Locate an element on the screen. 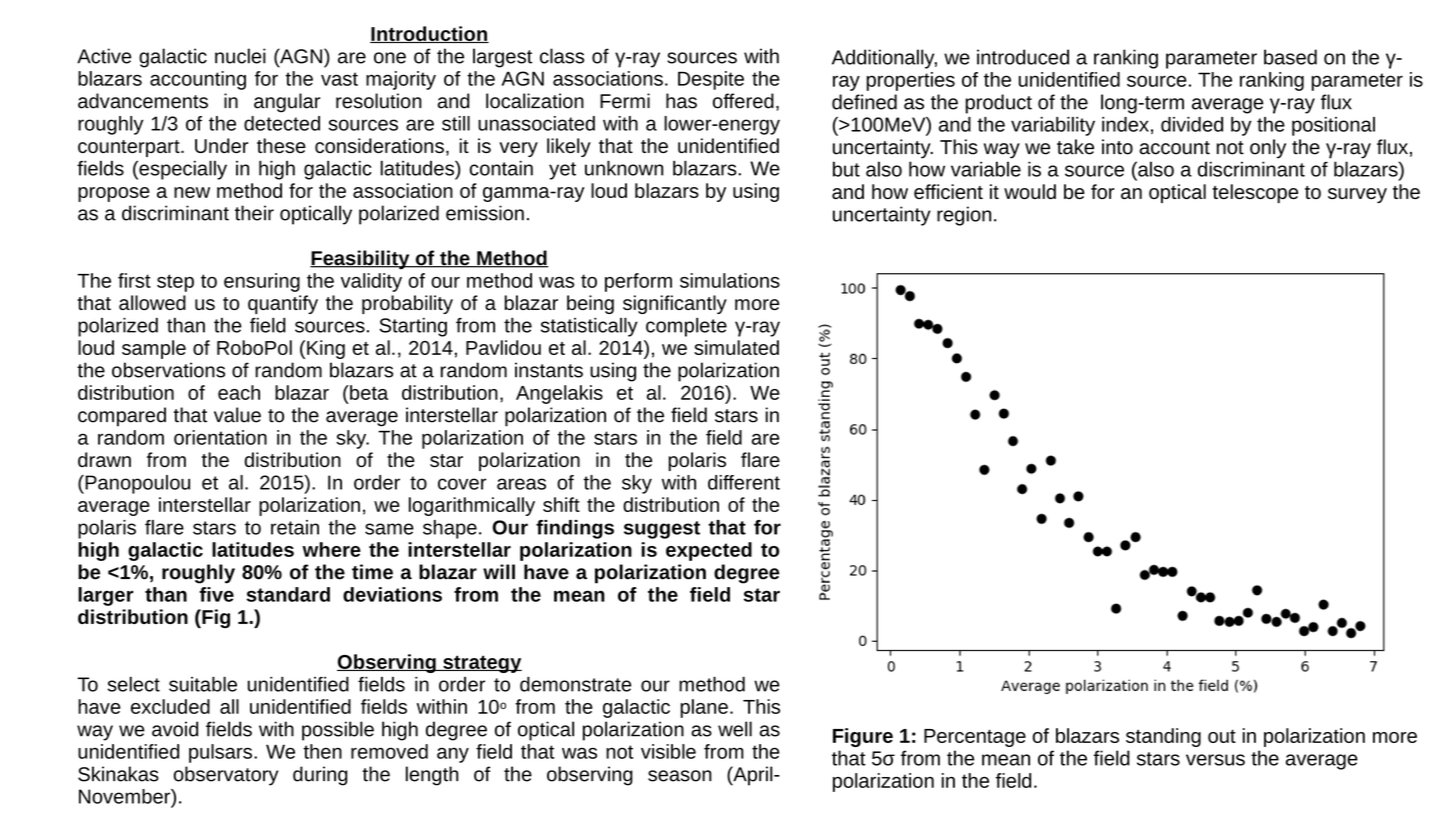  pulsars is located at coordinates (220, 753).
